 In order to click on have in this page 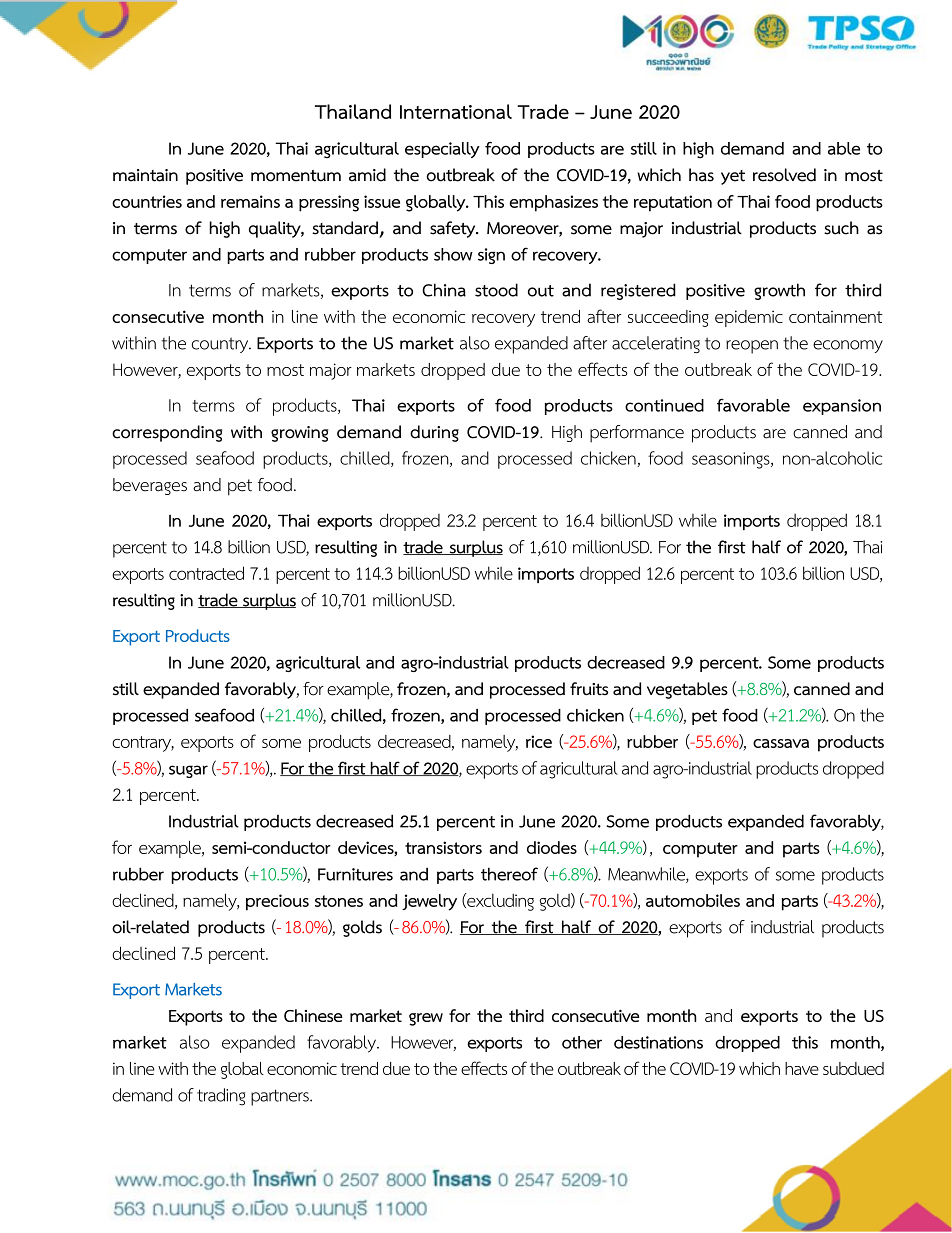, I will do `click(802, 1068)`.
